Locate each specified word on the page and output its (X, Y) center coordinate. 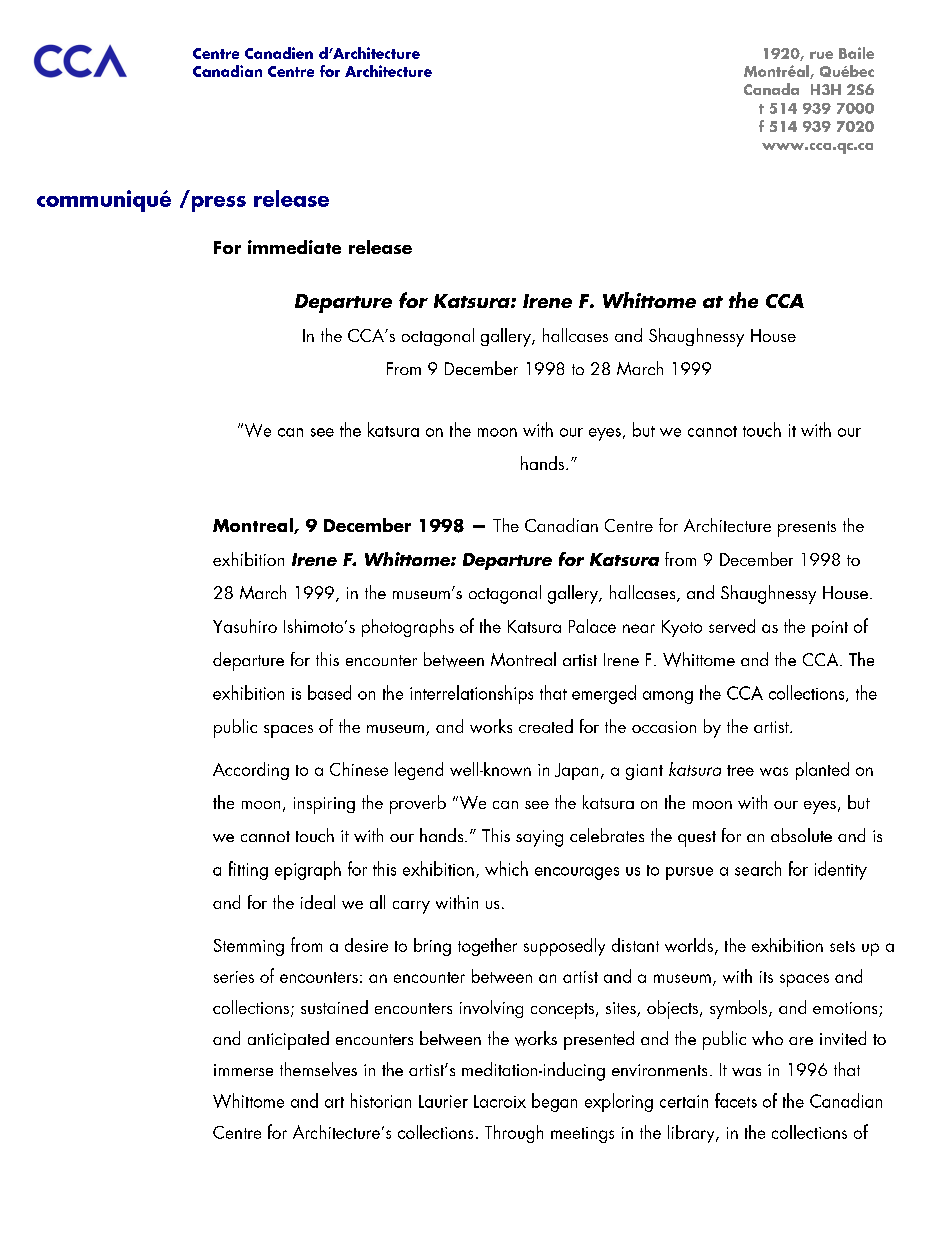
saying (539, 838)
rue (821, 55)
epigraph (308, 870)
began (554, 1102)
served (732, 626)
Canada (771, 89)
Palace (592, 626)
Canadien (279, 53)
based (329, 692)
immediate (294, 247)
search (758, 868)
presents (807, 529)
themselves (318, 1069)
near (639, 628)
